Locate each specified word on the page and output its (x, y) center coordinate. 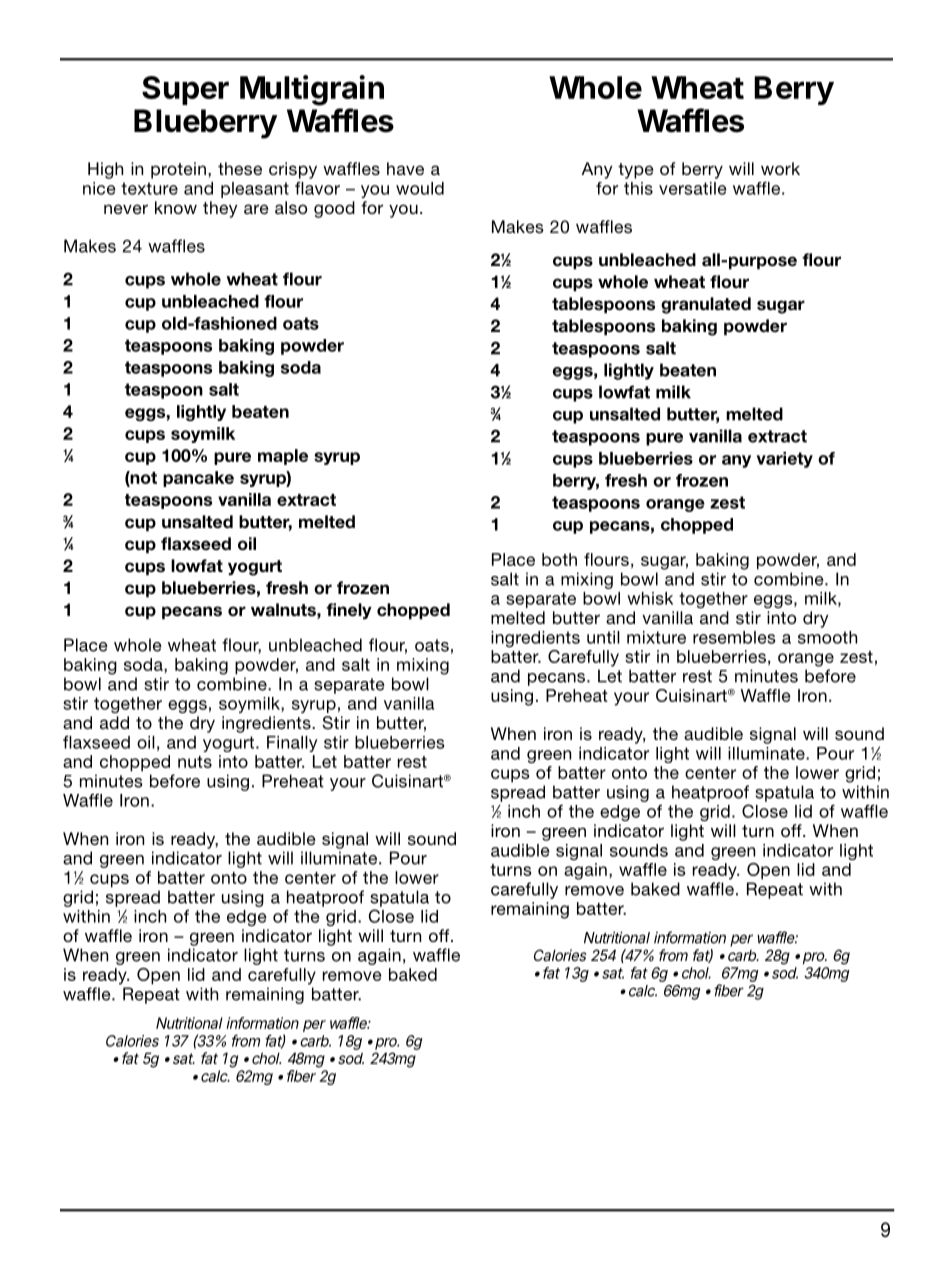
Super (185, 90)
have (405, 168)
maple (283, 457)
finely (349, 611)
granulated (706, 305)
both (559, 559)
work (780, 168)
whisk (650, 598)
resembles (734, 637)
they (220, 209)
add (114, 722)
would (420, 188)
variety (785, 460)
